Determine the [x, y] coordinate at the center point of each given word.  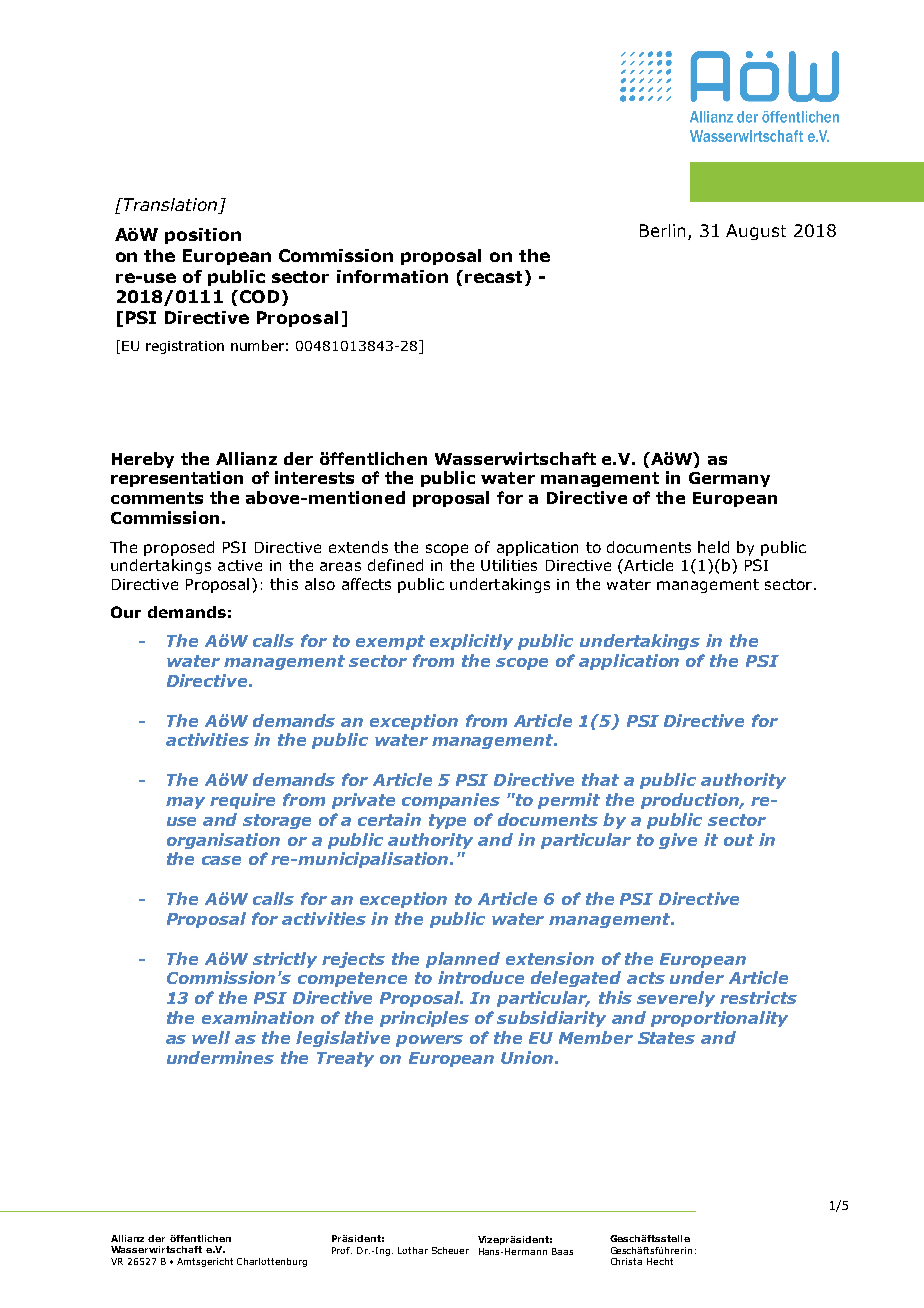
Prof [342, 1250]
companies [451, 801]
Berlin [662, 230]
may [185, 803]
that [600, 779]
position [203, 236]
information [392, 276]
